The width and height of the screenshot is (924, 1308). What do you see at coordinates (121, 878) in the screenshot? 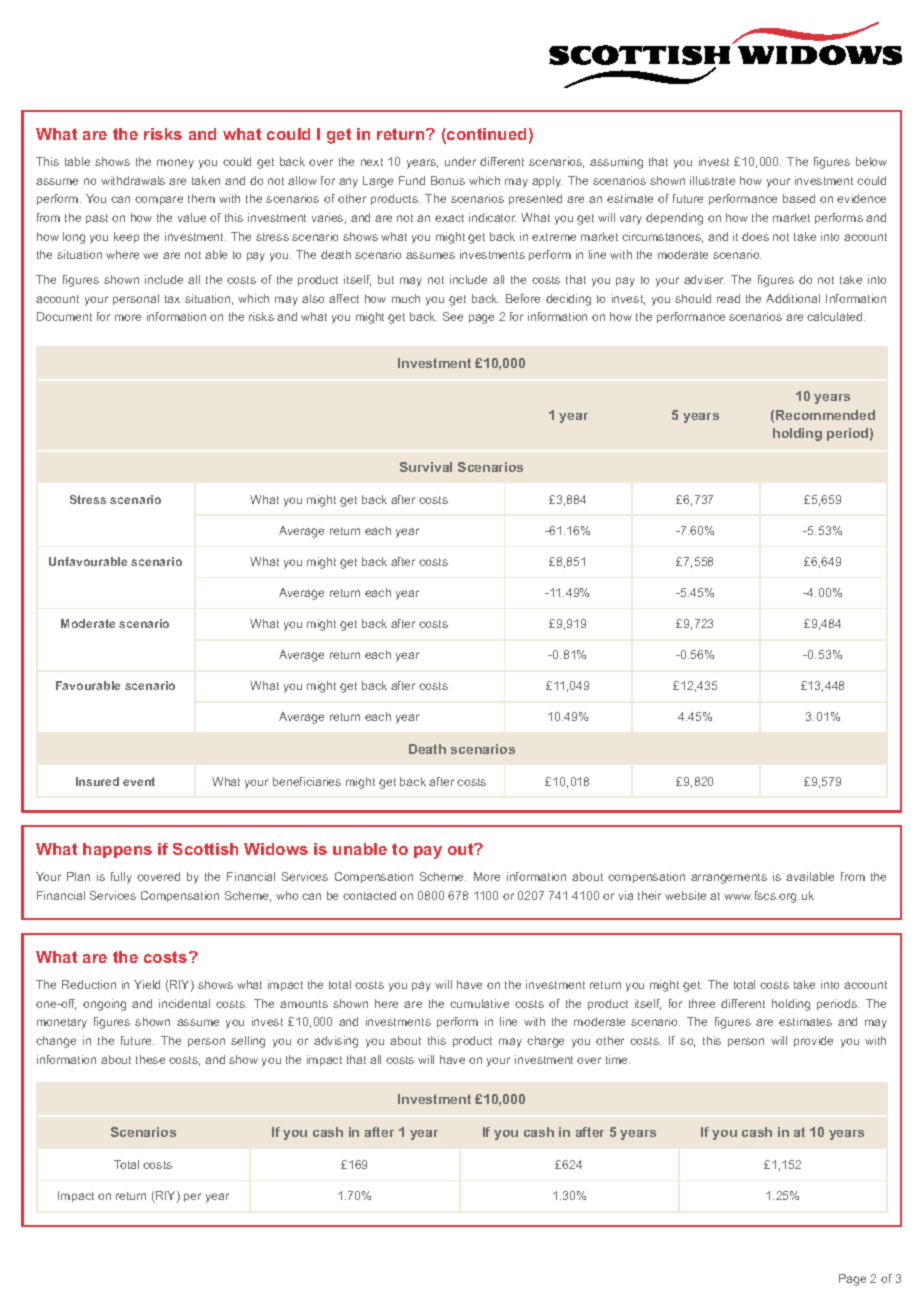
I see `fully` at bounding box center [121, 878].
